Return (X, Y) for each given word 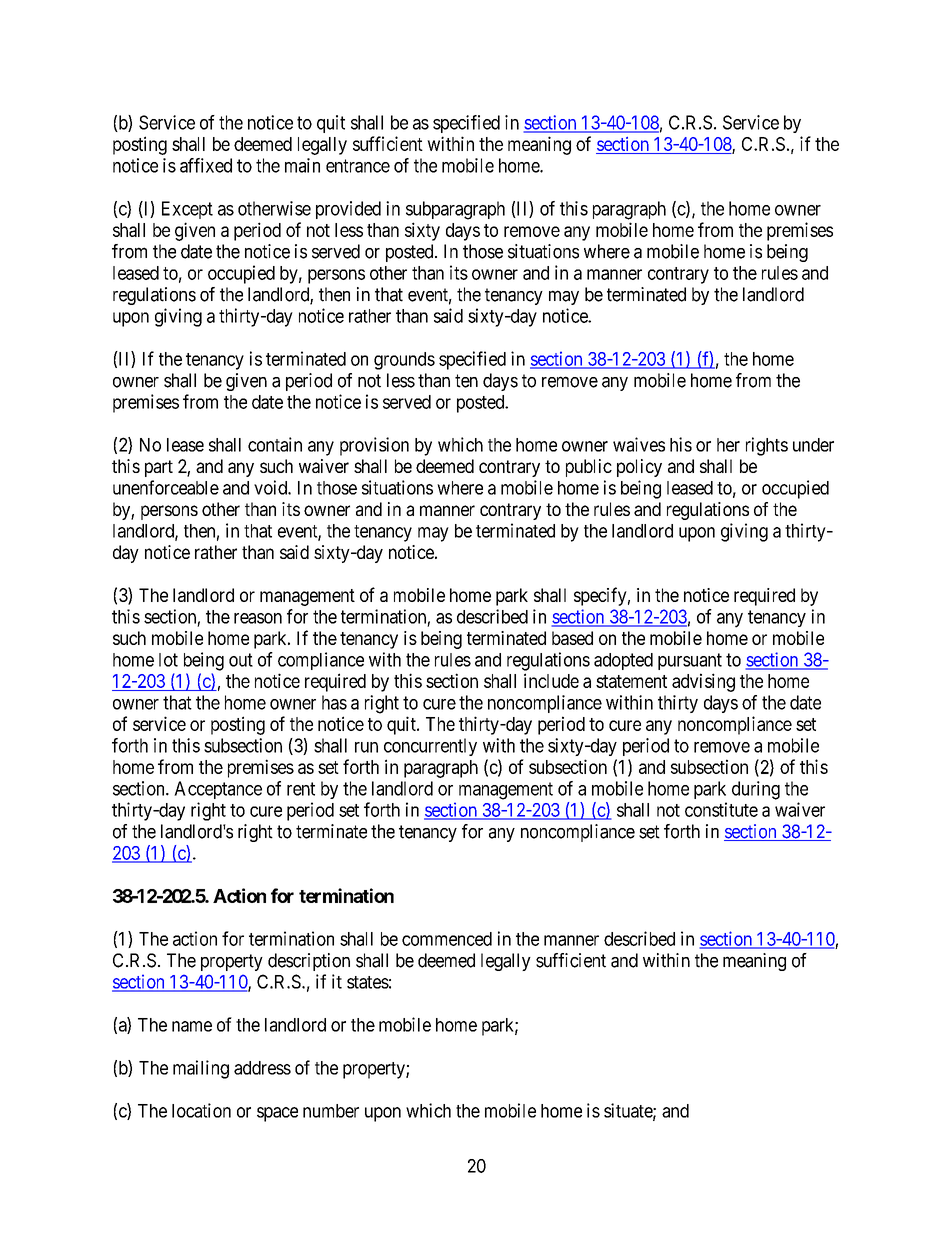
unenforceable (166, 487)
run (366, 747)
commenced (447, 939)
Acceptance (218, 790)
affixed (206, 165)
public (589, 468)
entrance (358, 166)
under (813, 445)
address (262, 1068)
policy (639, 468)
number (331, 1111)
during (756, 790)
